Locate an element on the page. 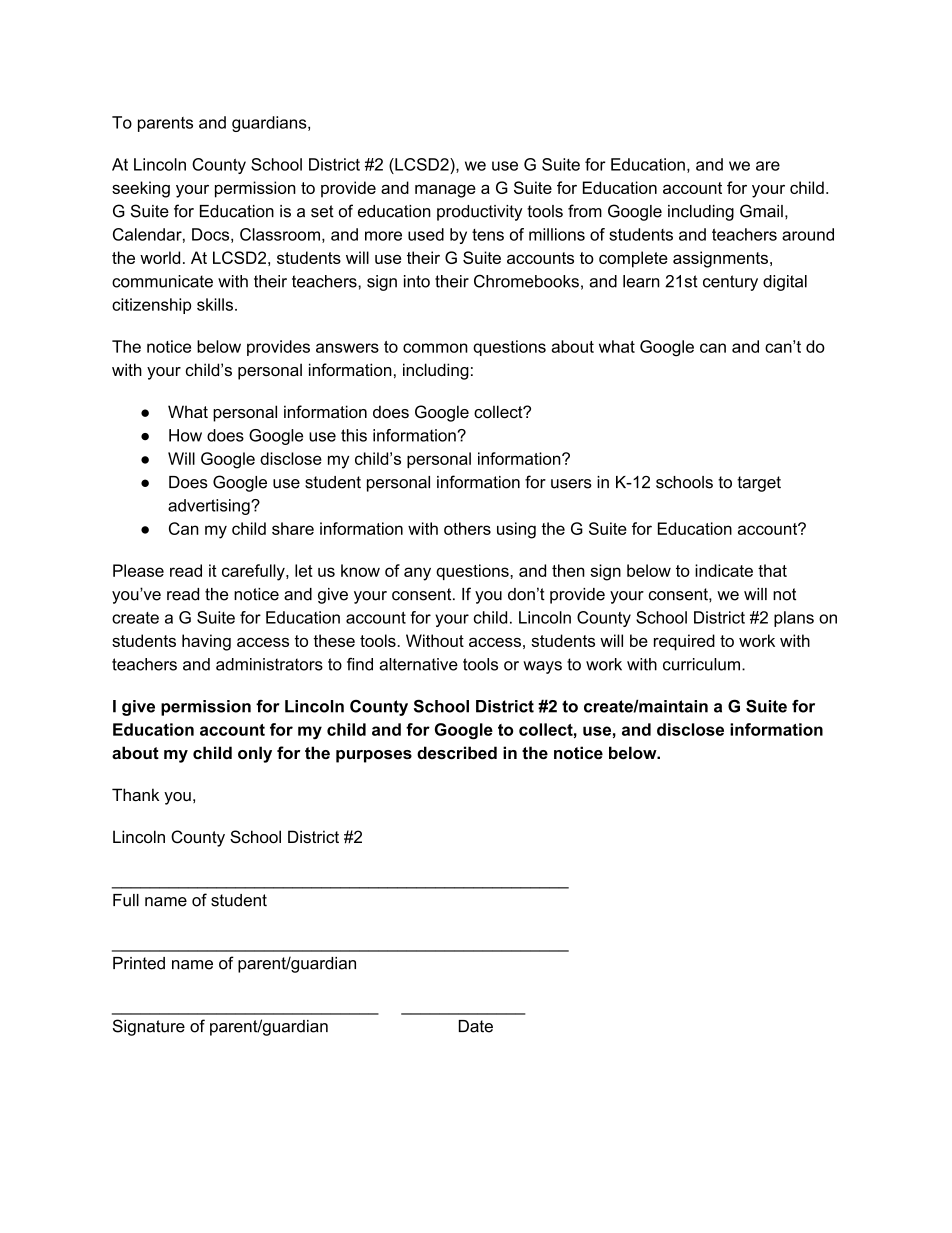  having is located at coordinates (206, 642).
